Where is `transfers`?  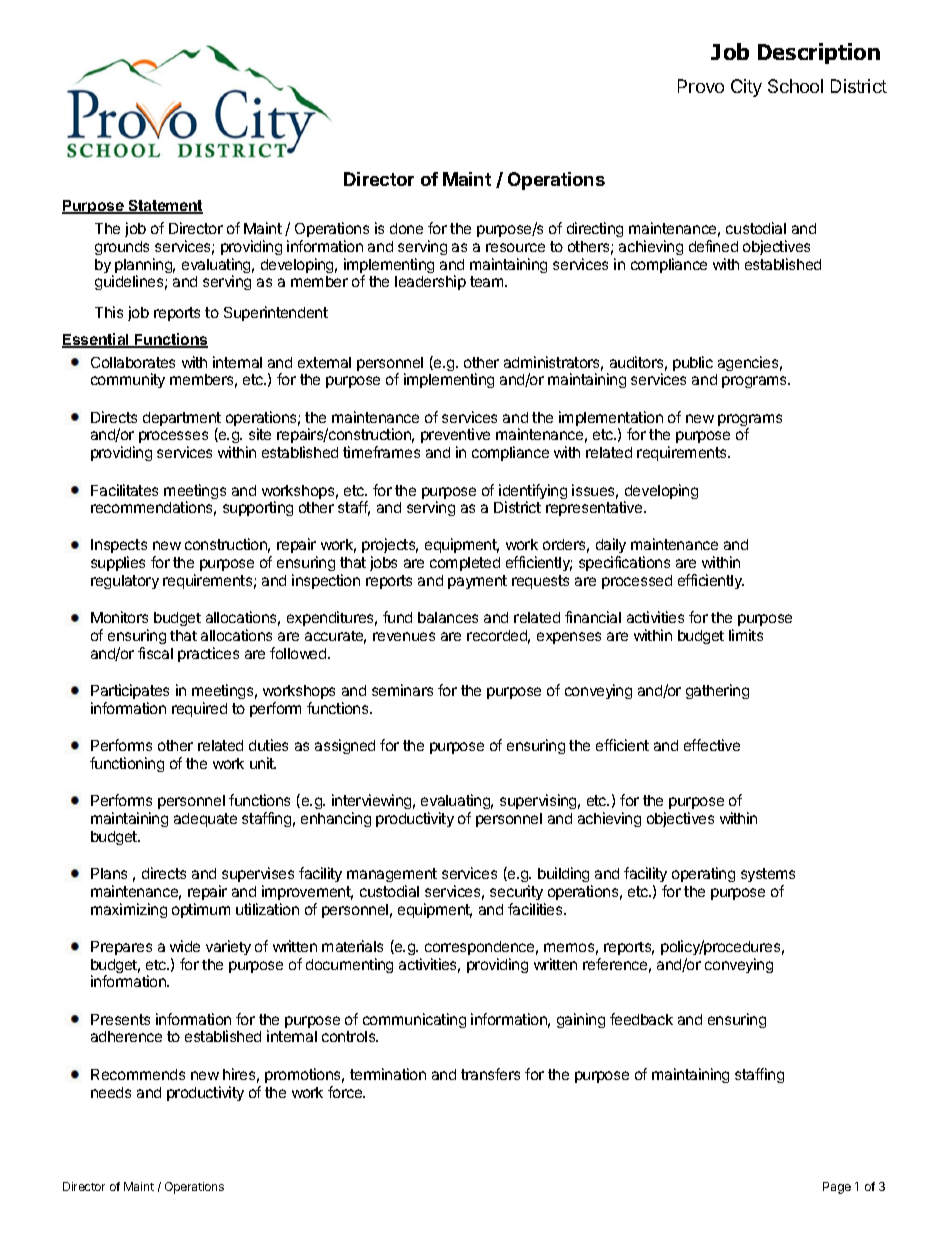 transfers is located at coordinates (490, 1074).
